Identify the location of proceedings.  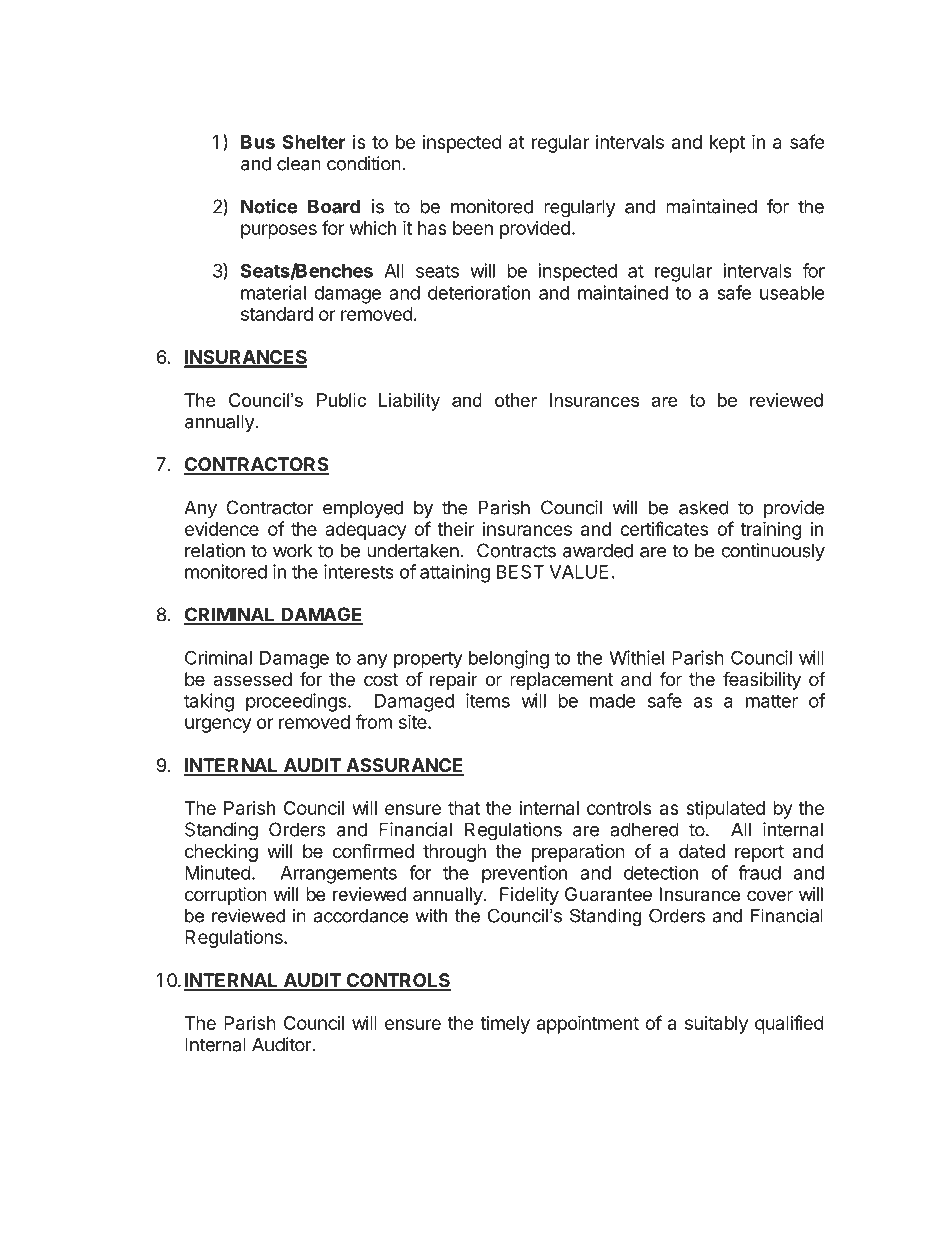
(297, 702).
